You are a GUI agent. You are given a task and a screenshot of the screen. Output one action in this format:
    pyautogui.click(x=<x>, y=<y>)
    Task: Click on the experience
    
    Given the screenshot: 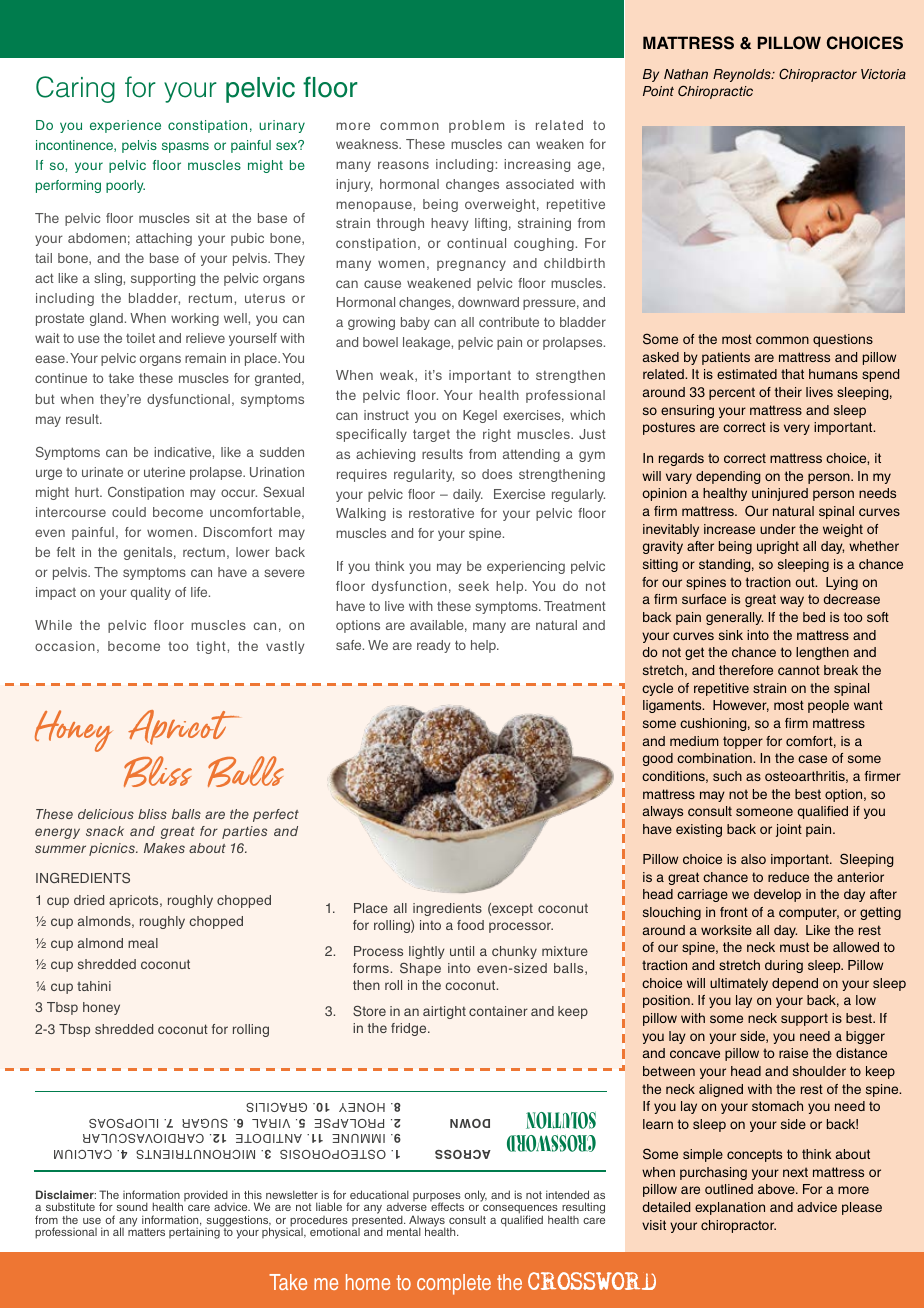 What is the action you would take?
    pyautogui.click(x=125, y=126)
